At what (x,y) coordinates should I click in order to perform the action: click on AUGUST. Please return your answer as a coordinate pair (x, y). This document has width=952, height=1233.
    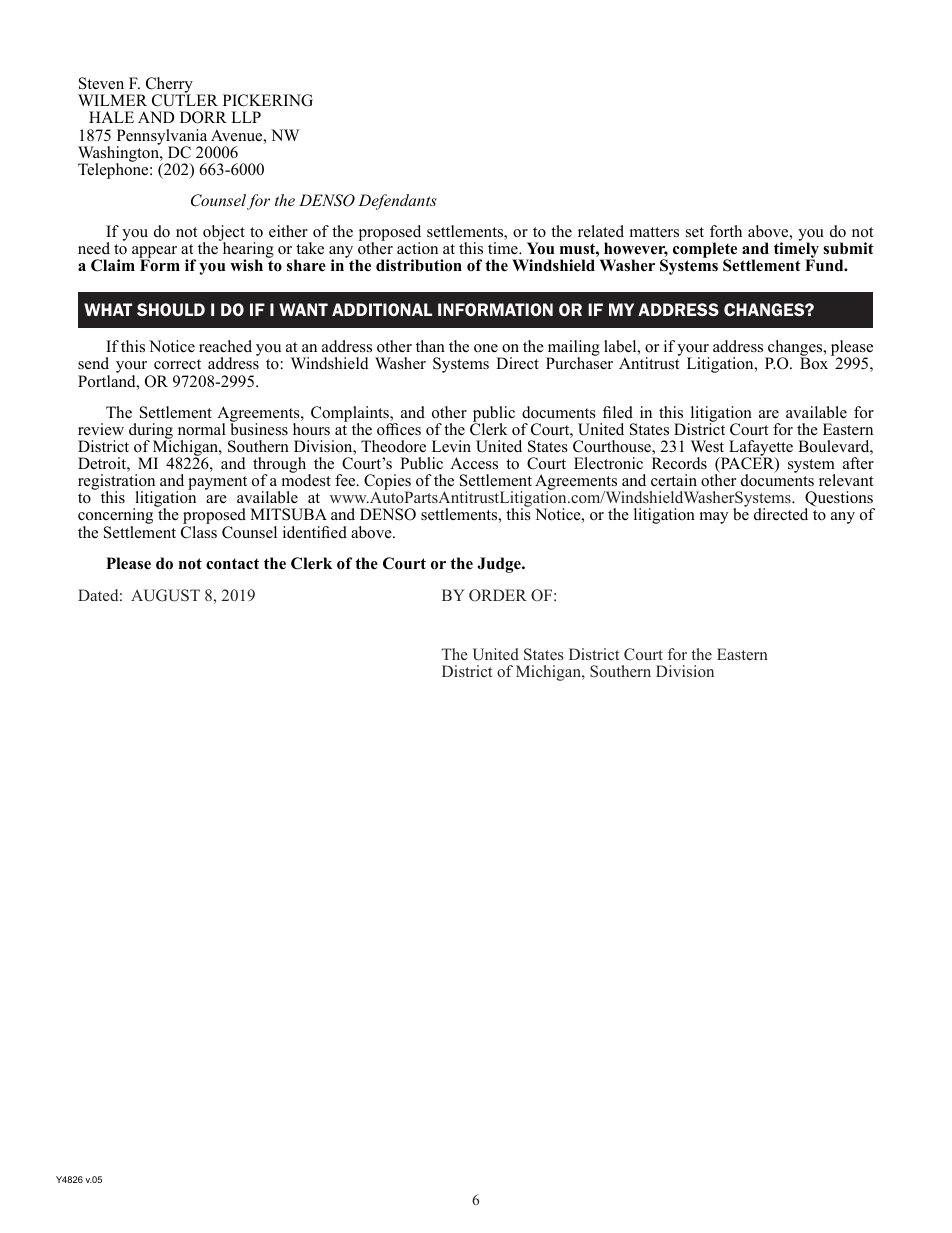
    Looking at the image, I should click on (165, 595).
